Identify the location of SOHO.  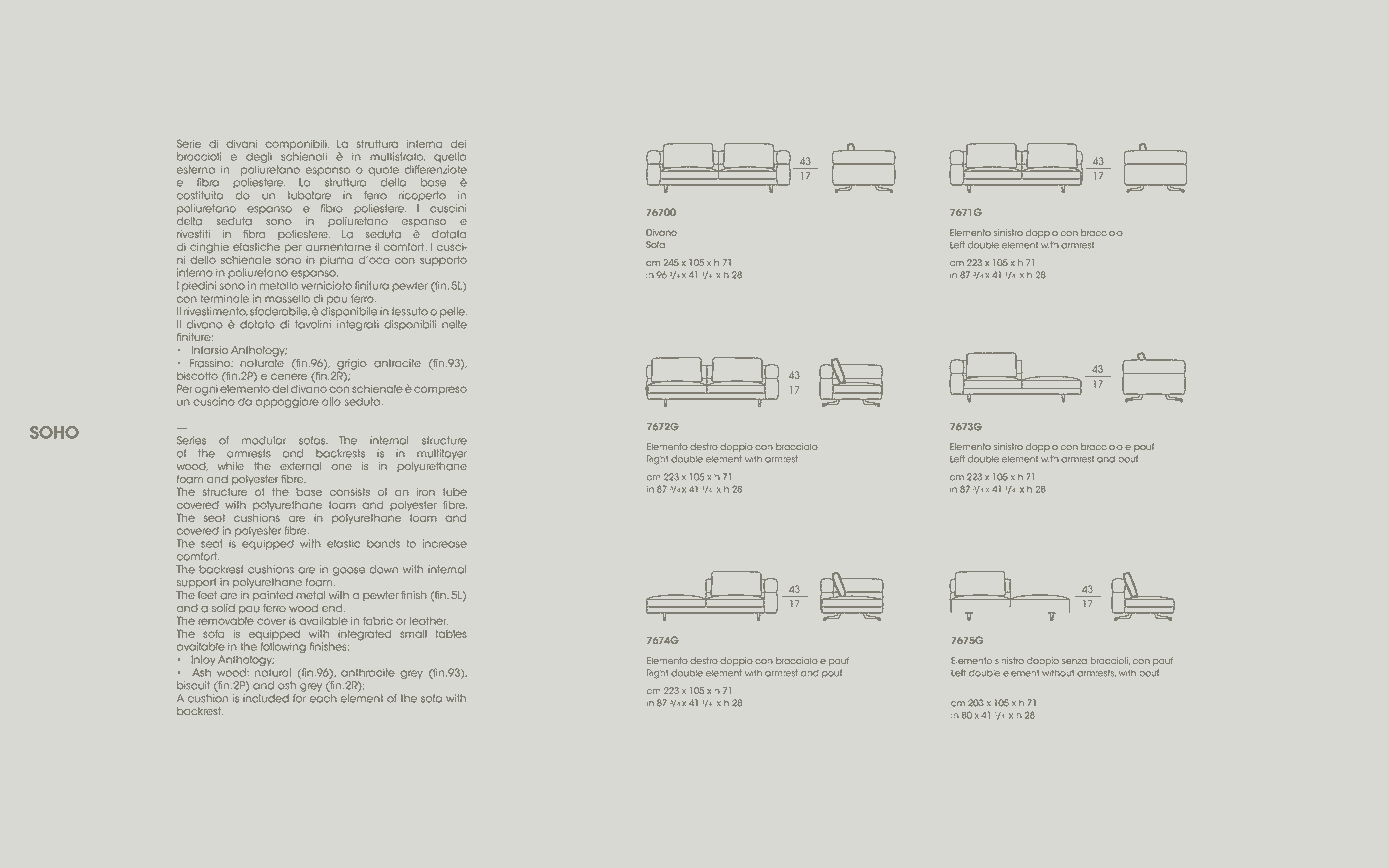
(54, 432).
